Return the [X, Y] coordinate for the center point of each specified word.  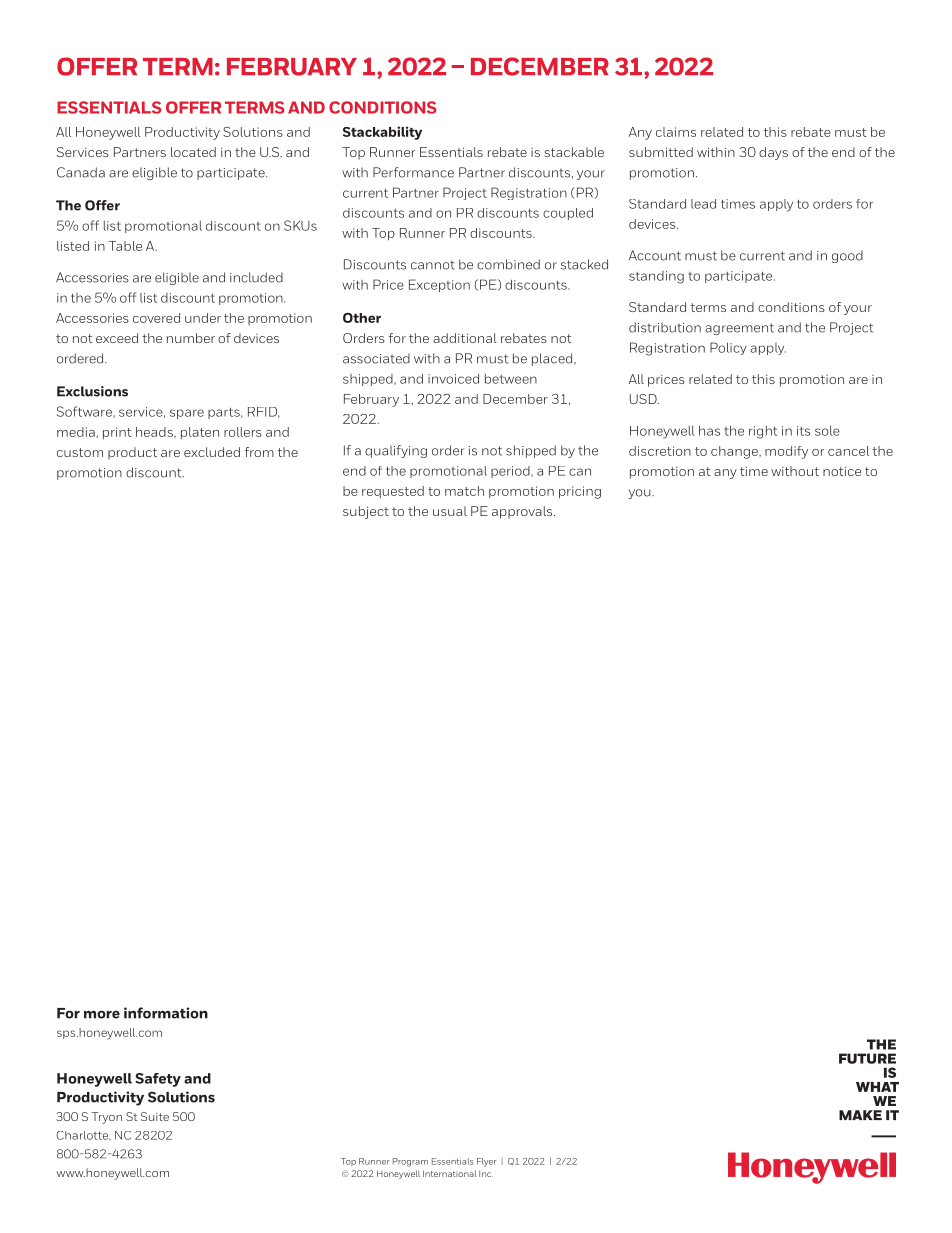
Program [410, 1162]
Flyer [486, 1162]
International [450, 1173]
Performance [413, 172]
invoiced [453, 379]
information [166, 1013]
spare [187, 414]
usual [450, 511]
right [763, 432]
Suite [155, 1116]
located [193, 152]
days [773, 153]
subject [366, 512]
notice [842, 471]
